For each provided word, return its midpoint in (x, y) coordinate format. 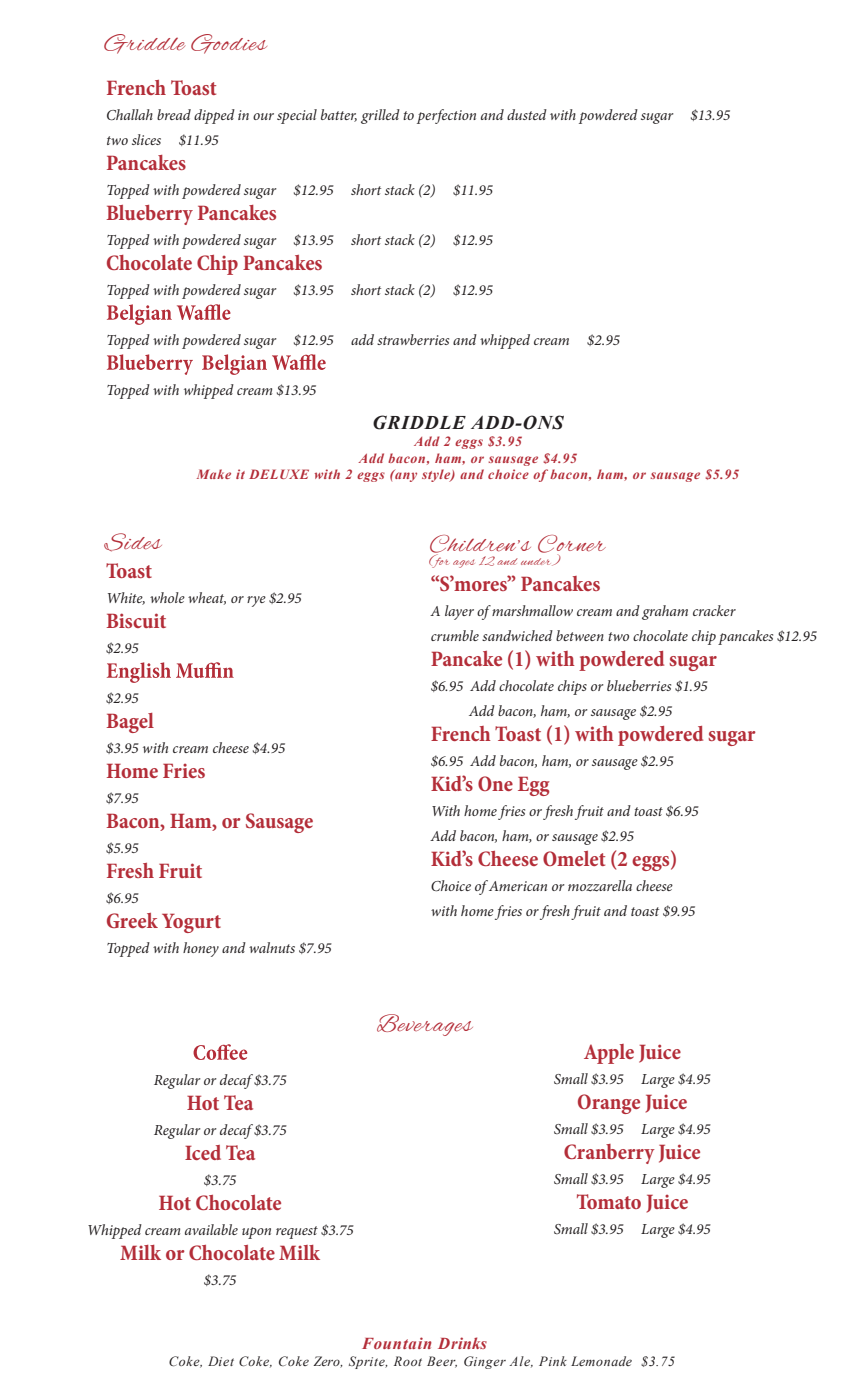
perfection (446, 116)
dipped (214, 116)
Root (408, 1361)
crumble (455, 635)
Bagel (130, 723)
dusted (527, 114)
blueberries (639, 685)
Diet (221, 1361)
